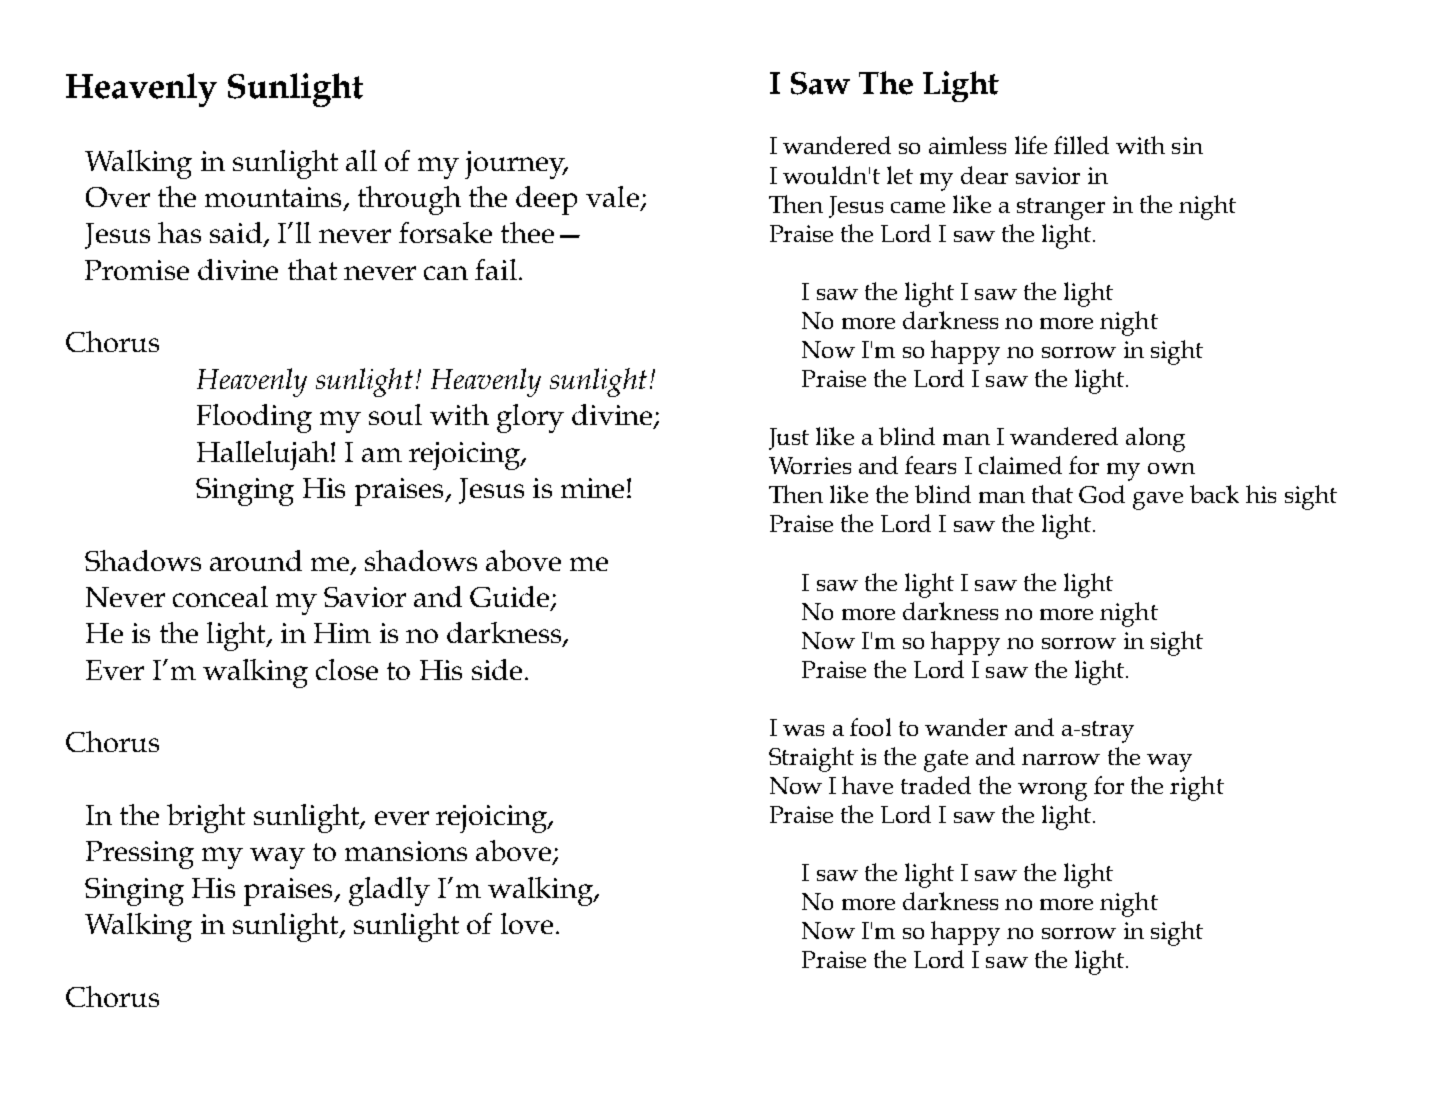  I want to click on gladly, so click(389, 891).
